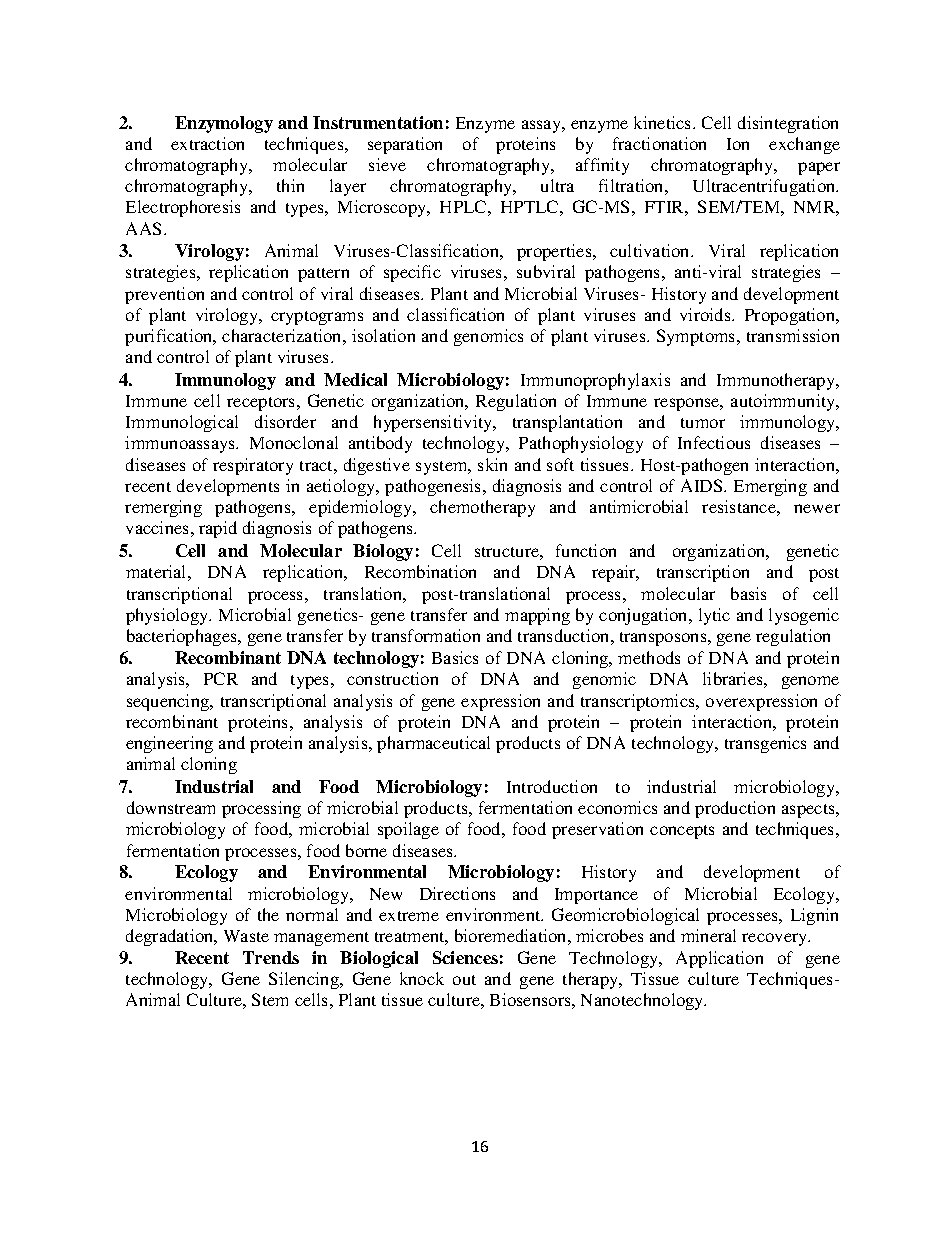  I want to click on out, so click(464, 980).
